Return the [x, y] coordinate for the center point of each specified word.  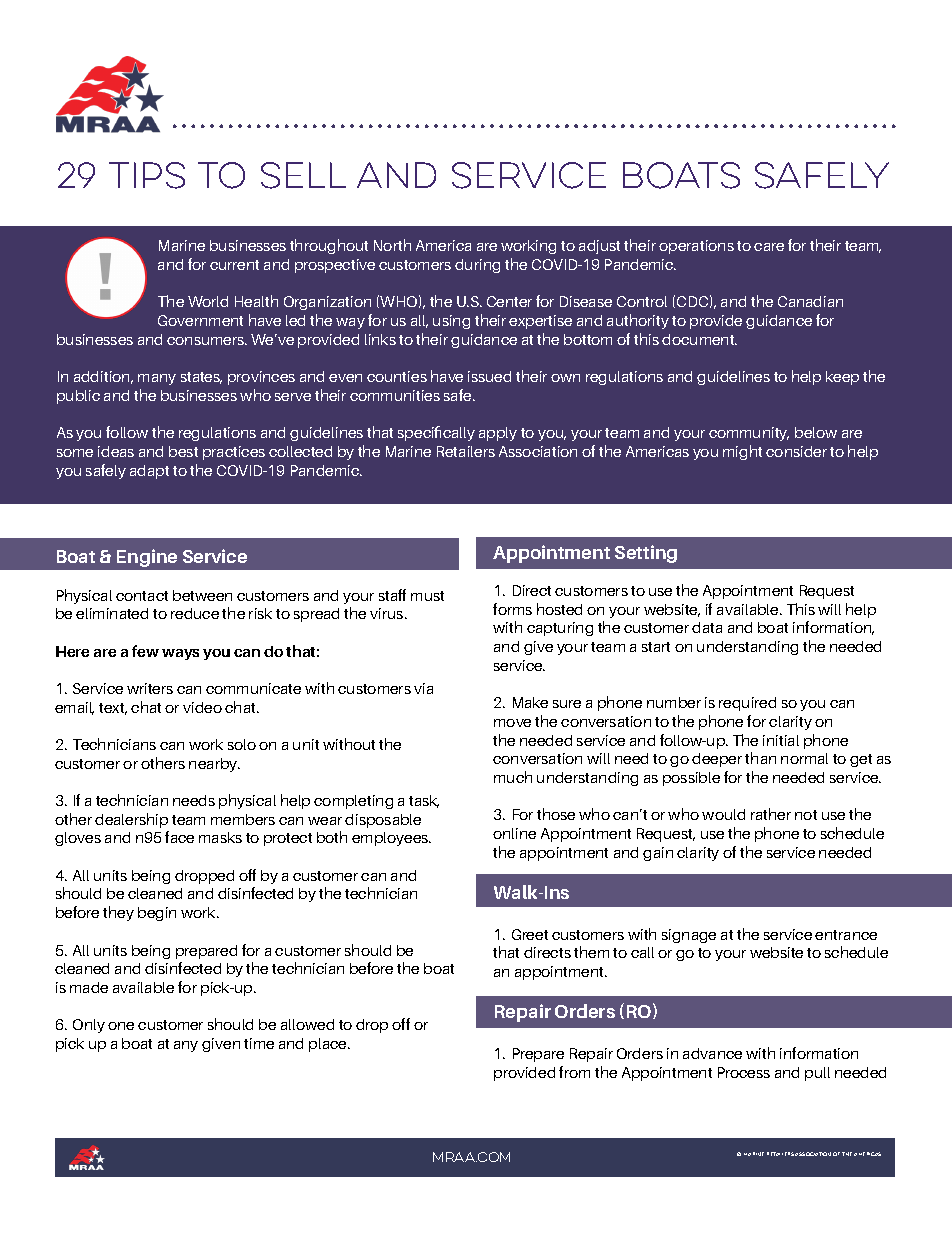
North [392, 245]
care [769, 247]
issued [489, 376]
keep [842, 378]
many [157, 379]
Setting [646, 554]
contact [142, 596]
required [747, 704]
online [514, 833]
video [202, 707]
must [427, 596]
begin [157, 914]
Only [89, 1026]
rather [771, 814]
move [512, 723]
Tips [147, 175]
